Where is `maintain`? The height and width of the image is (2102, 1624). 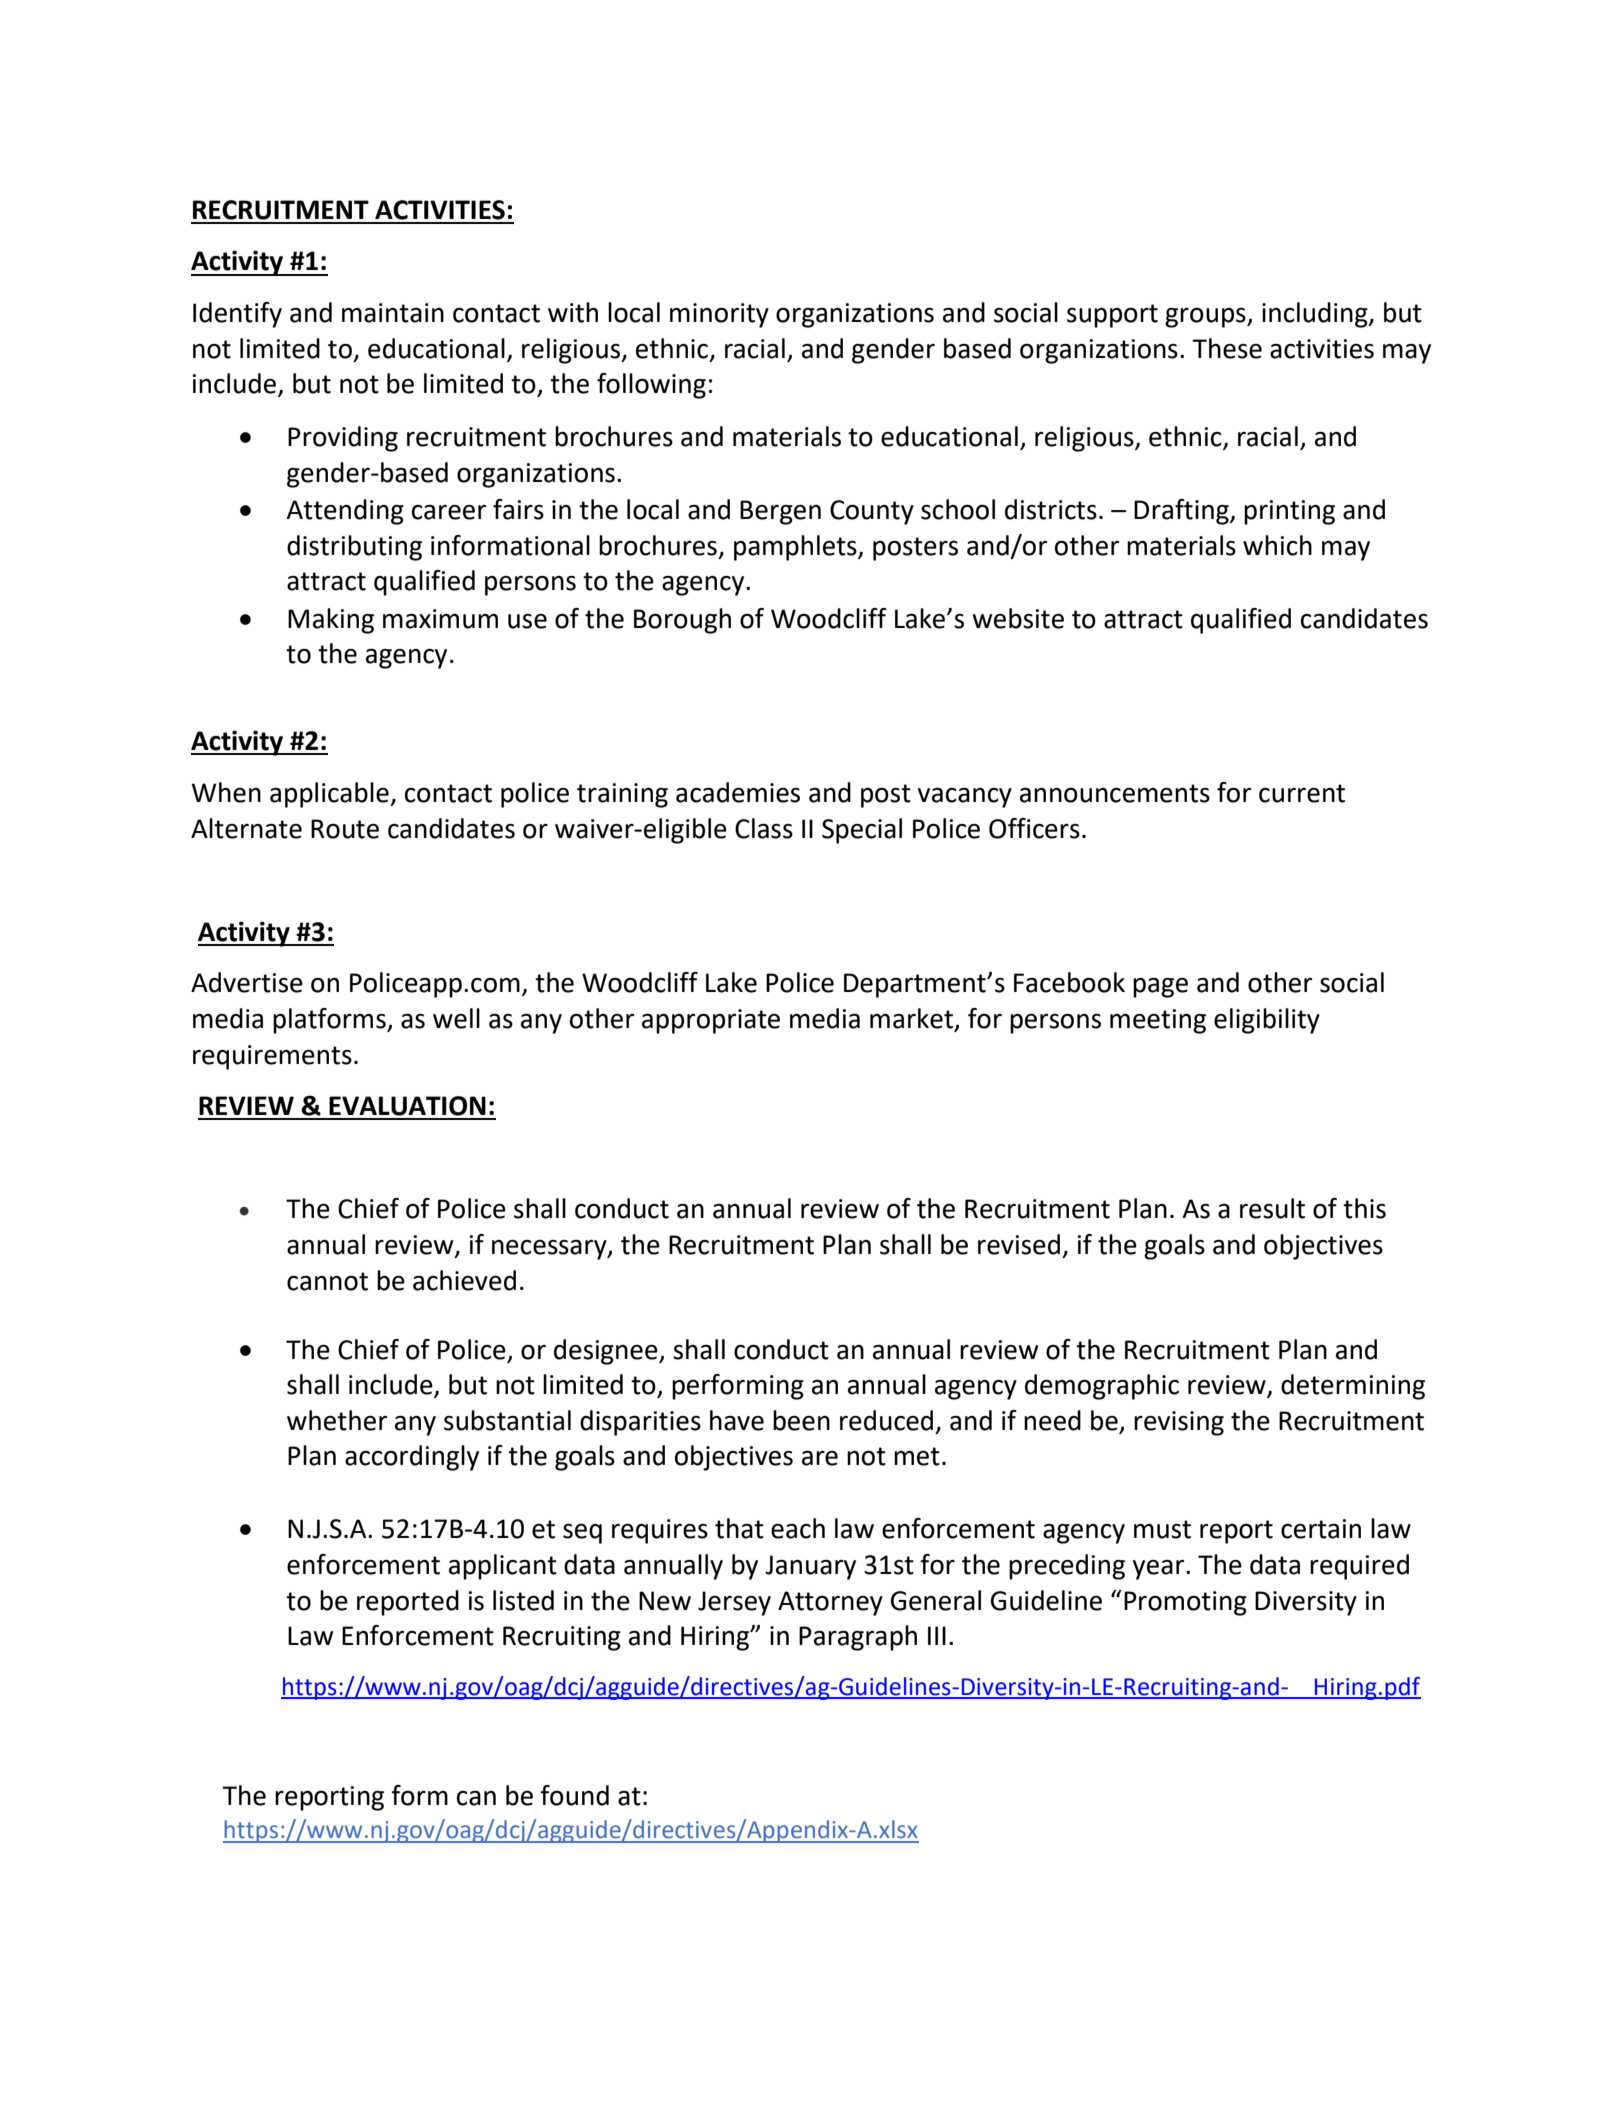
maintain is located at coordinates (393, 313).
